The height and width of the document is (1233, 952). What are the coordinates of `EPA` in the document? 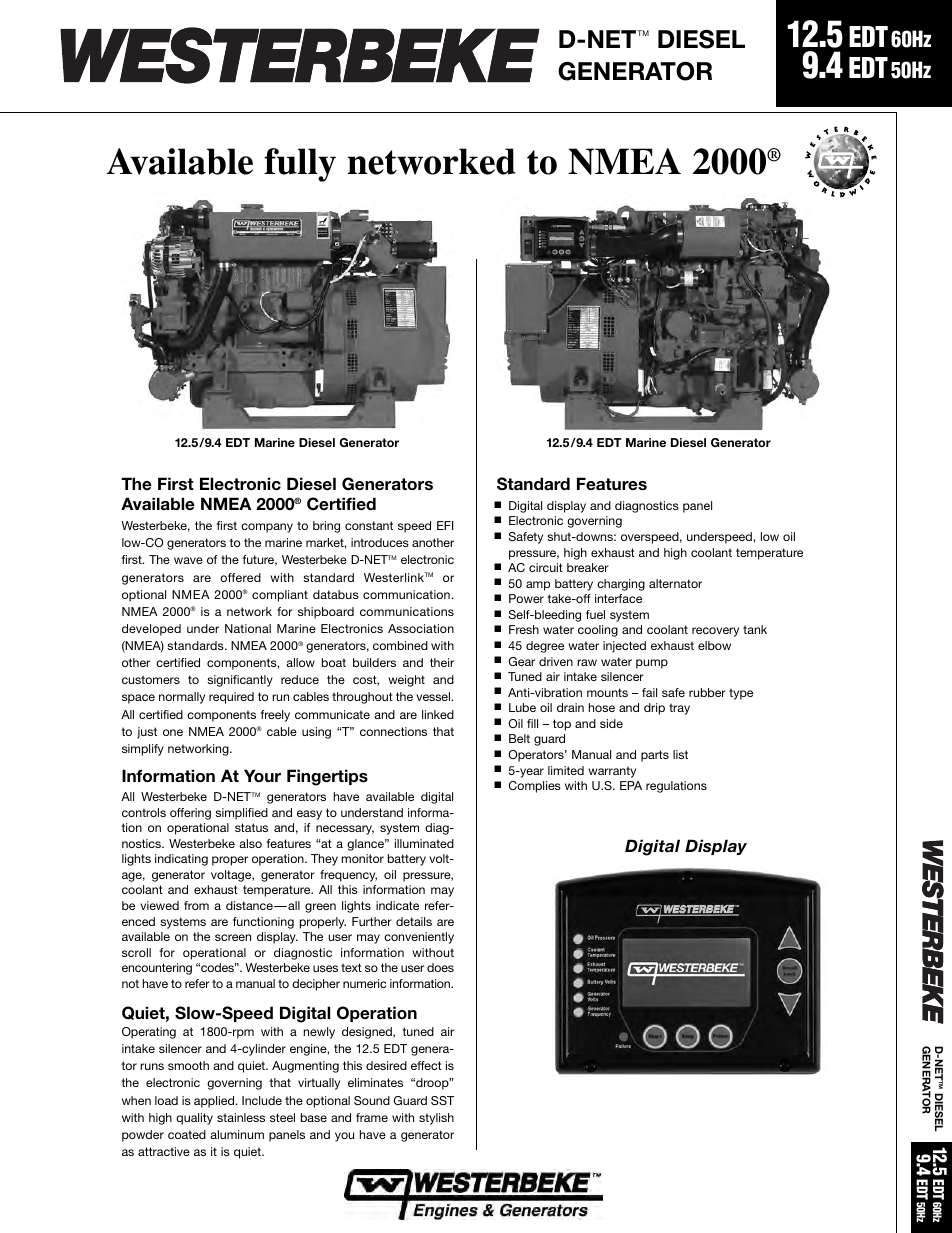 It's located at (631, 785).
